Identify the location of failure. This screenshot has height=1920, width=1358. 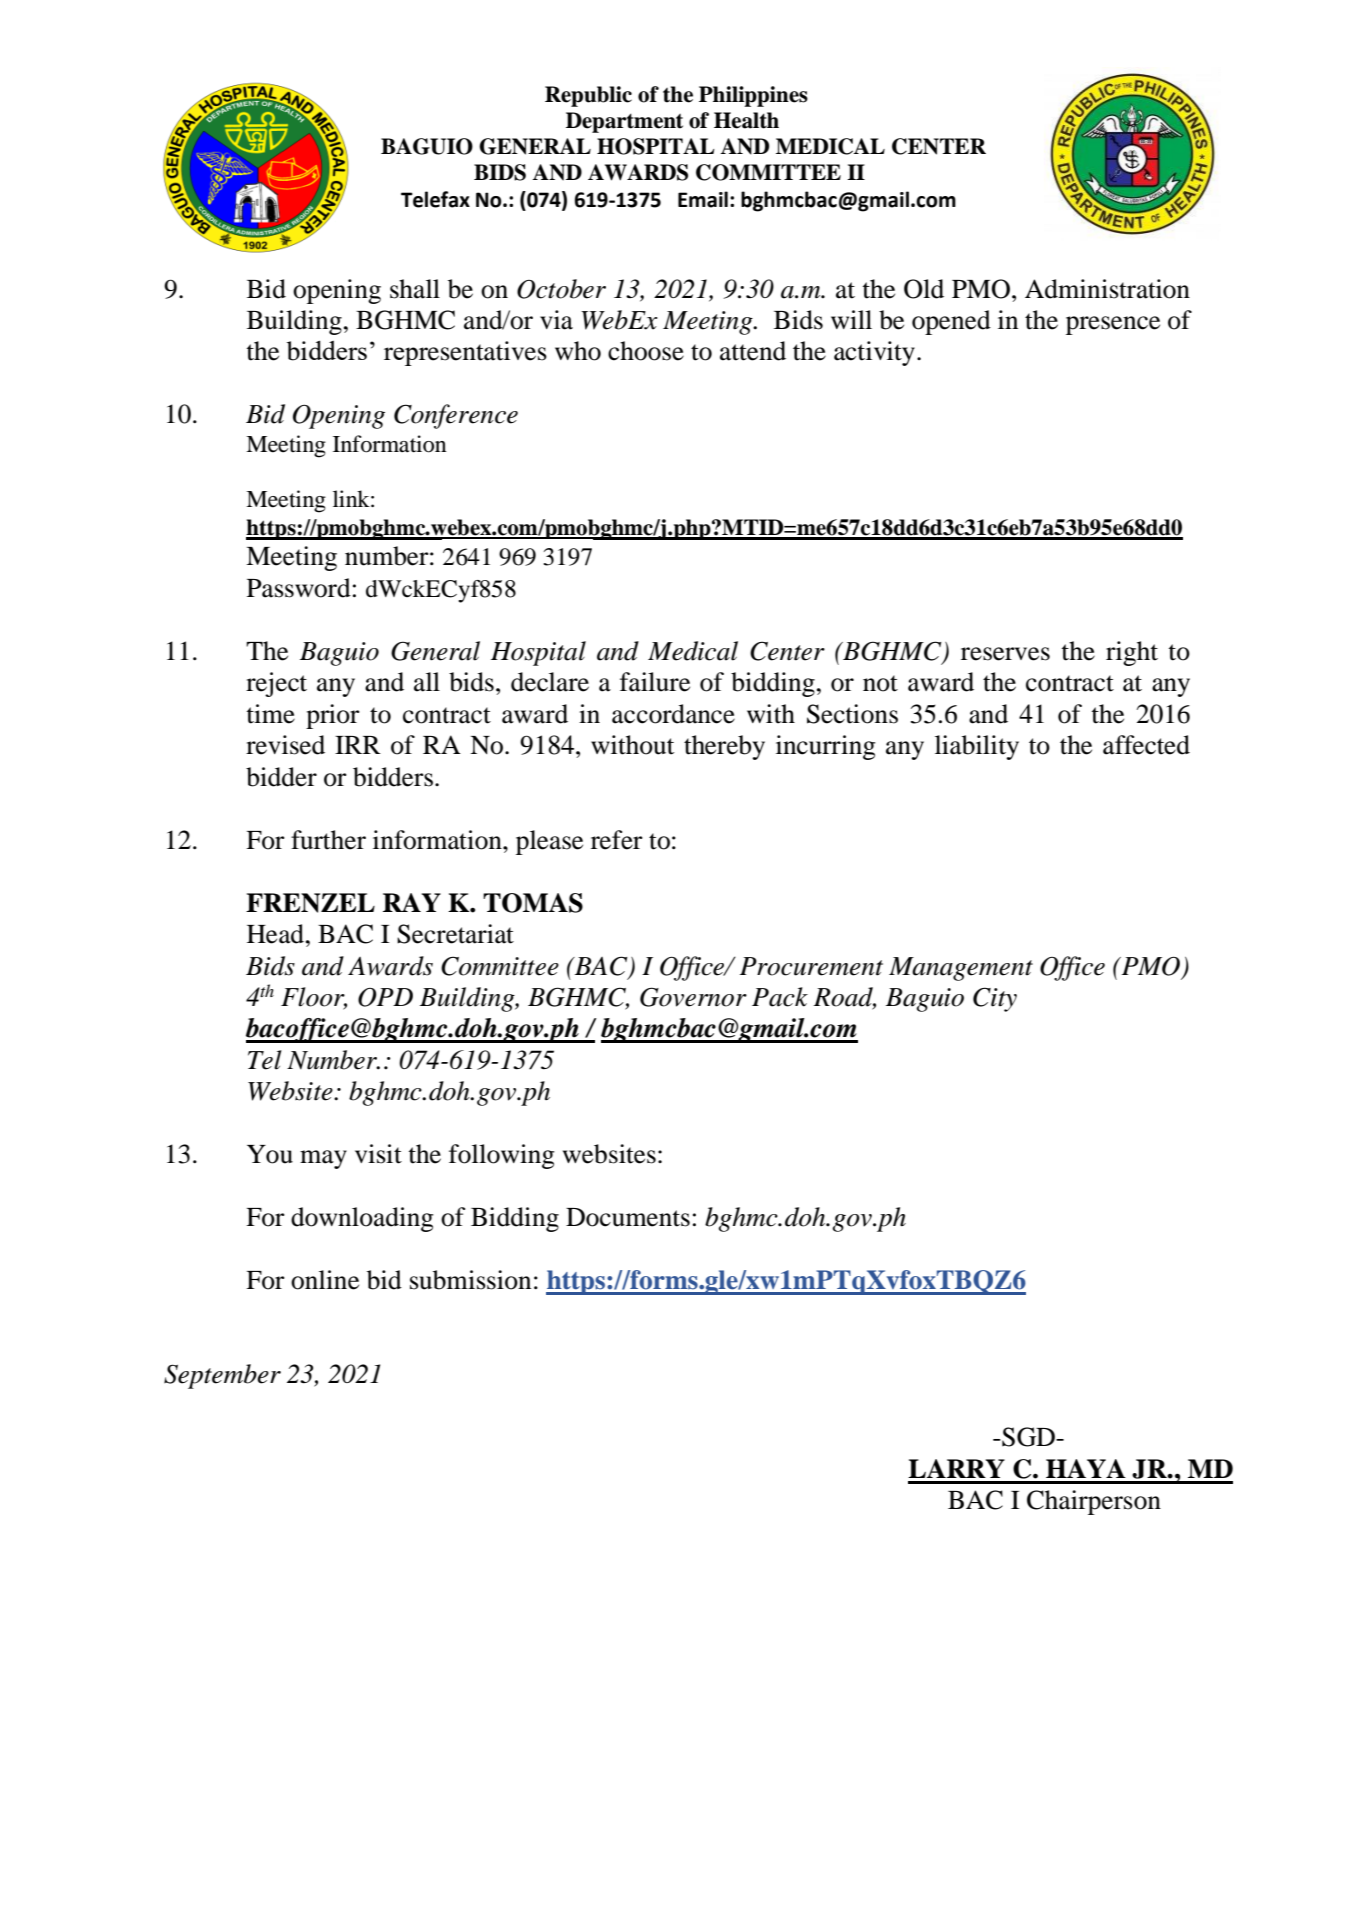
(655, 682).
